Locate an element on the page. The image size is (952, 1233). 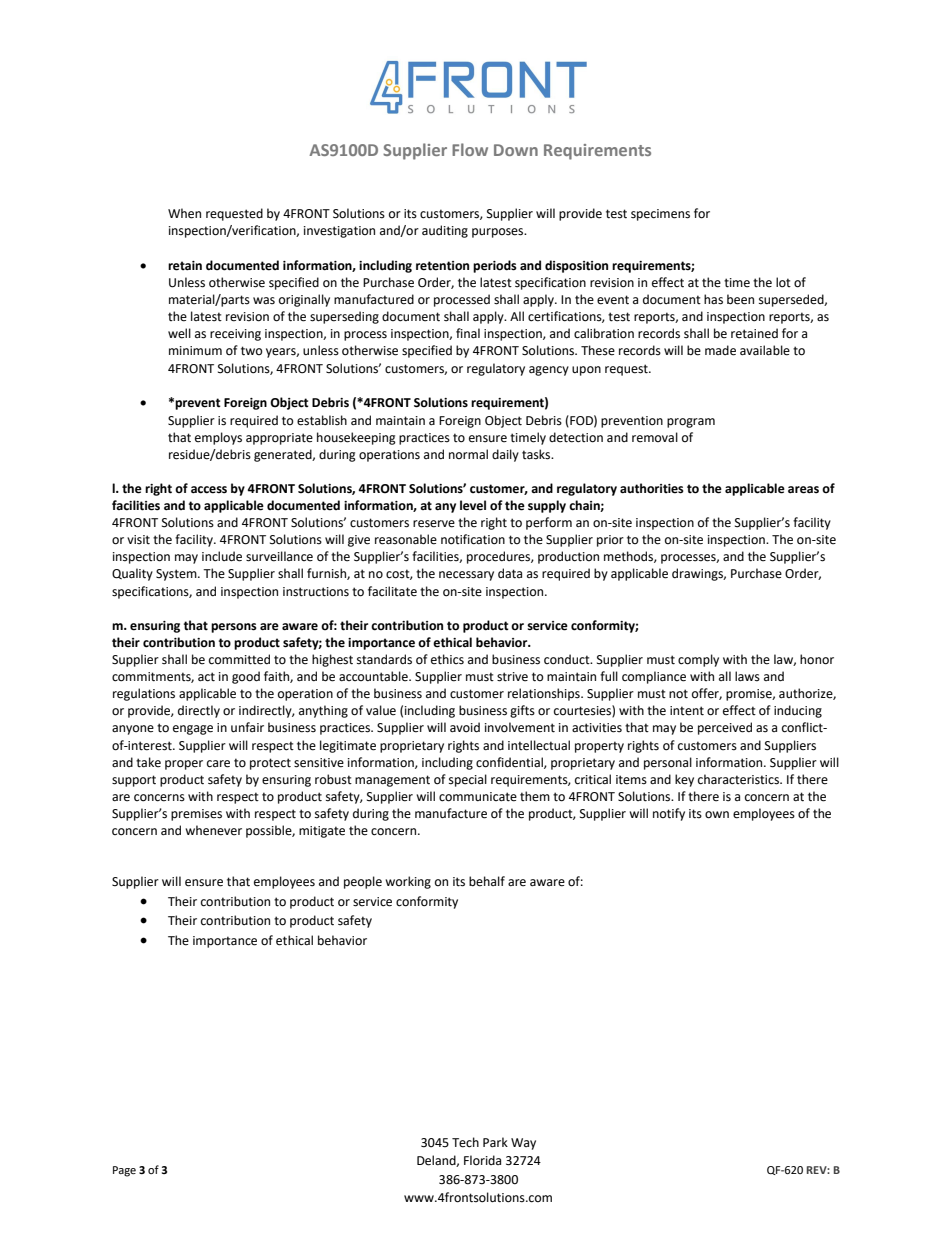
ethics is located at coordinates (447, 659).
